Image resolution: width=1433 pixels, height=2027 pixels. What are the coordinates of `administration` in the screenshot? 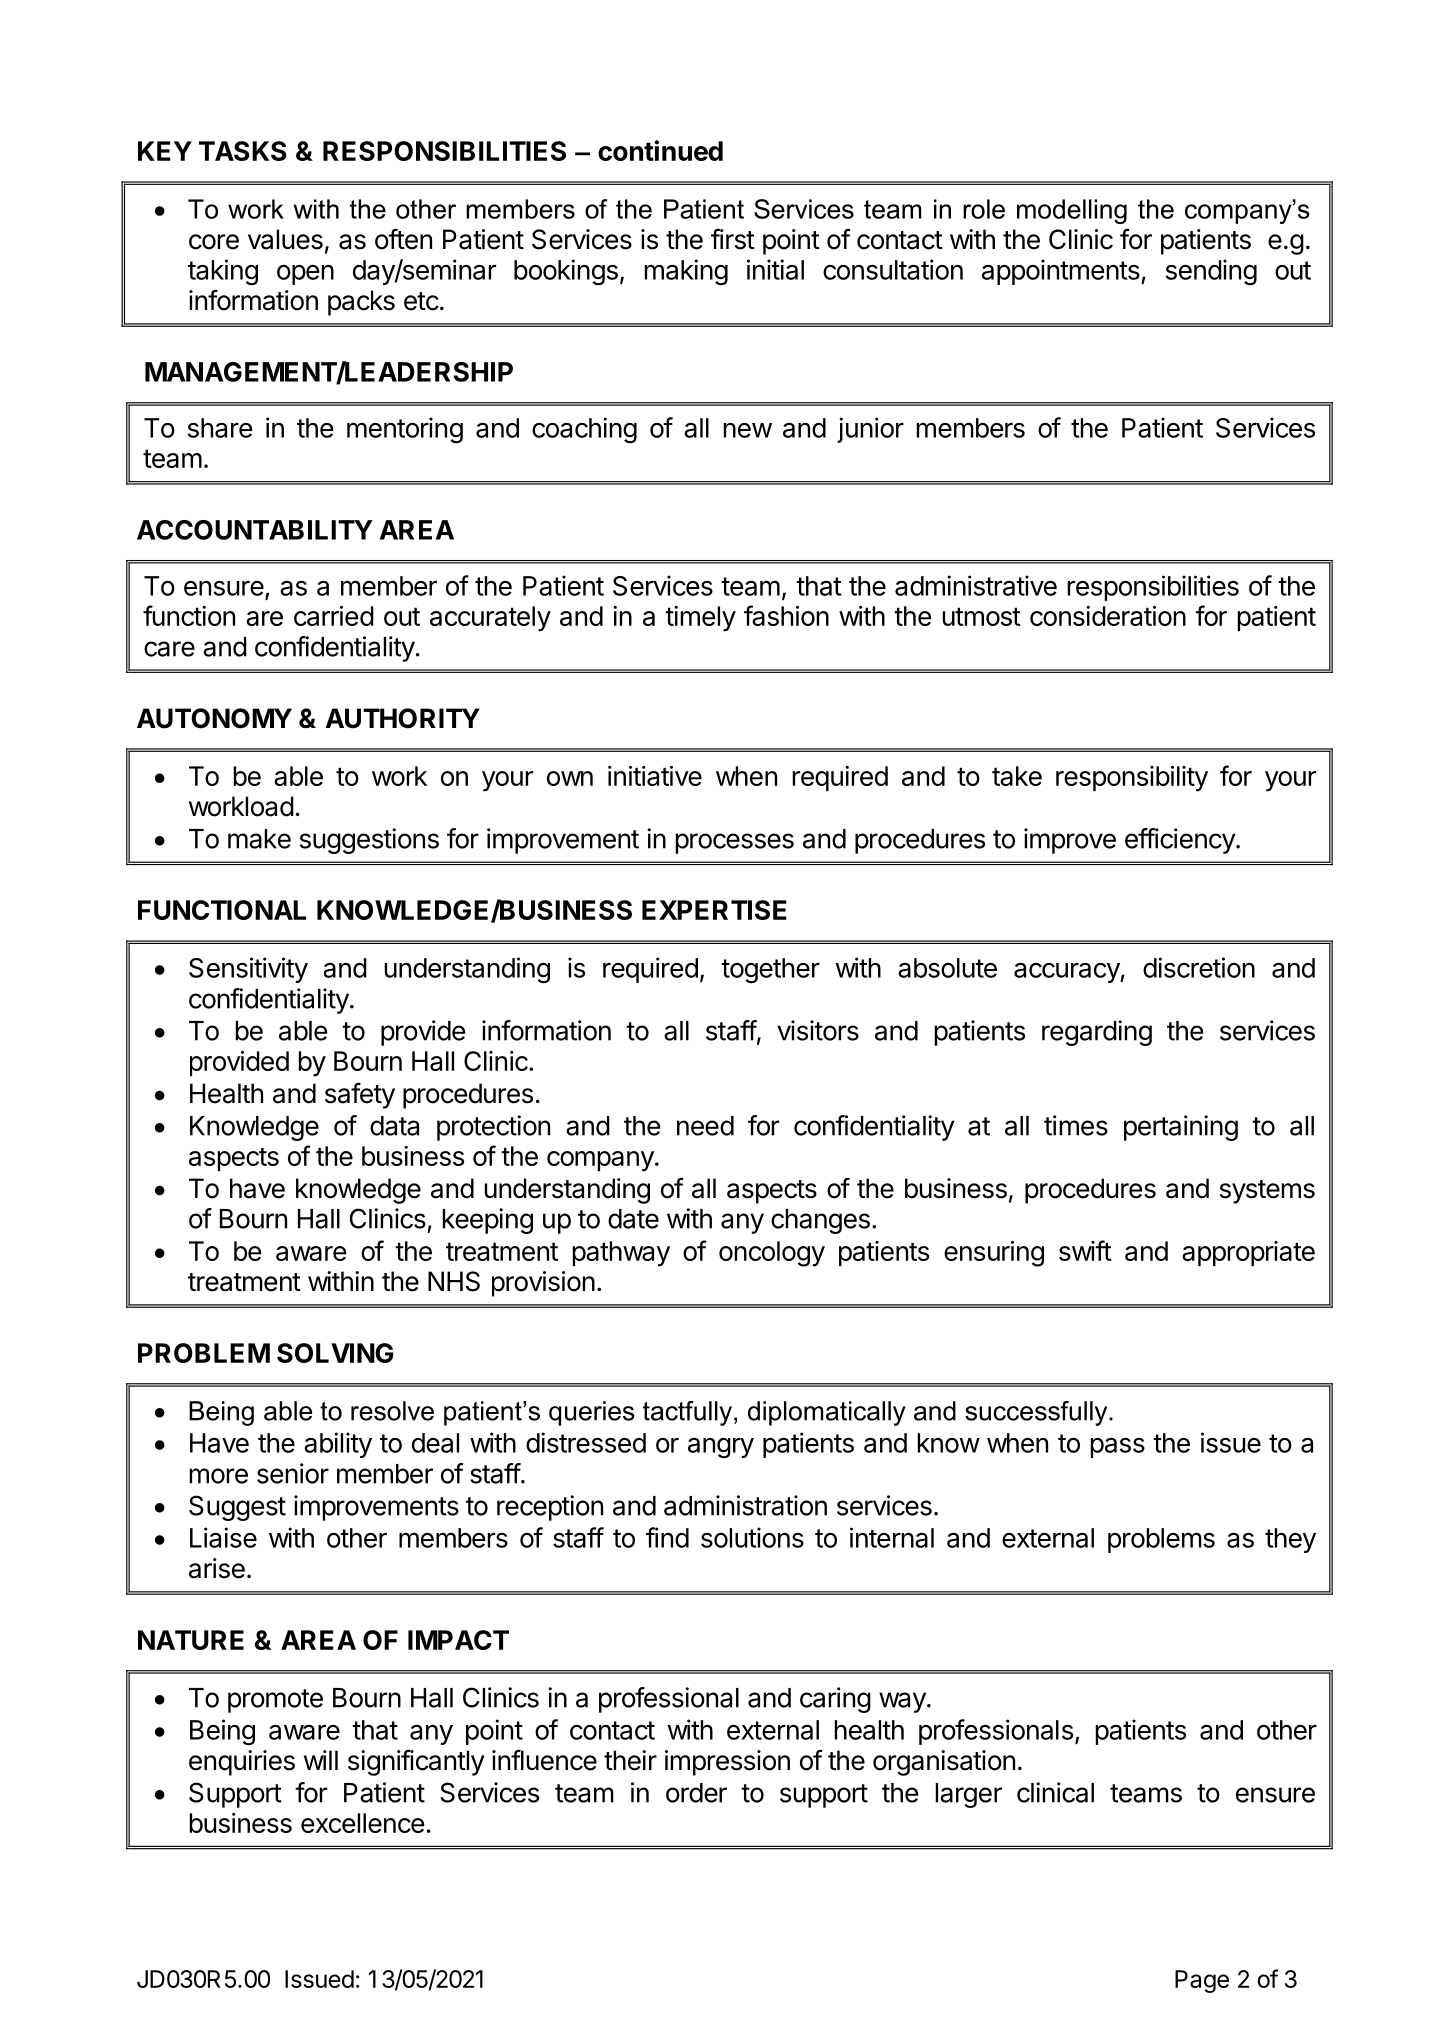 It's located at (745, 1505).
